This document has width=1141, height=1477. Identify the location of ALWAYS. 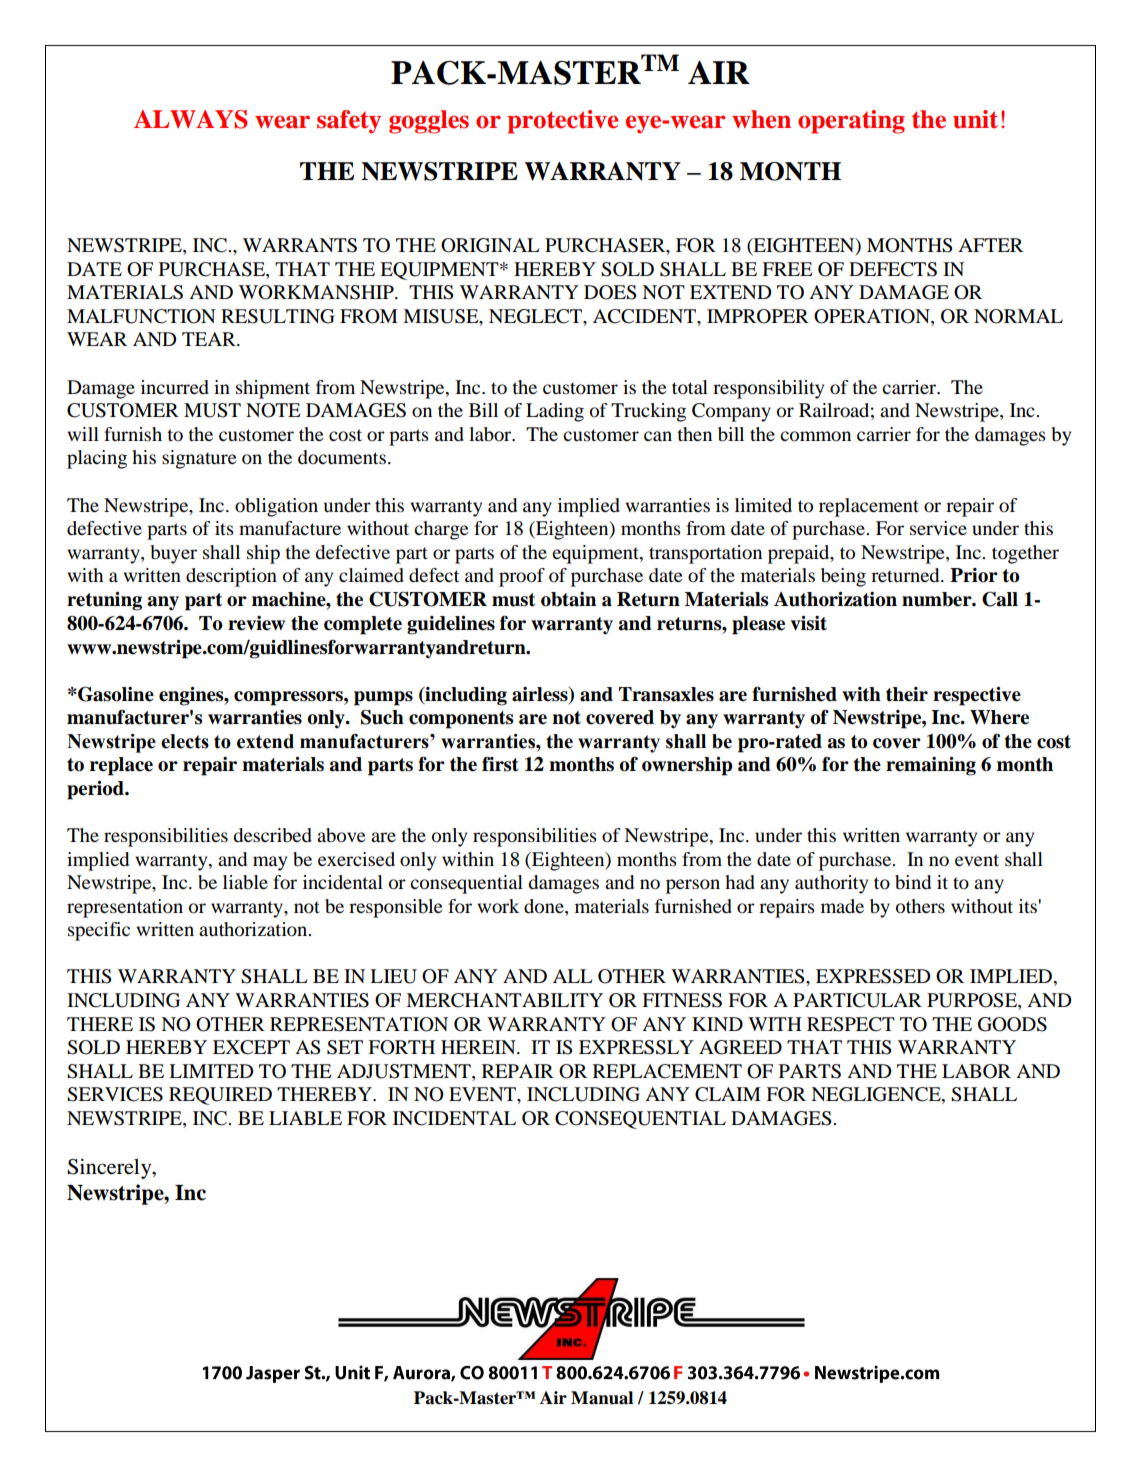
(190, 119).
